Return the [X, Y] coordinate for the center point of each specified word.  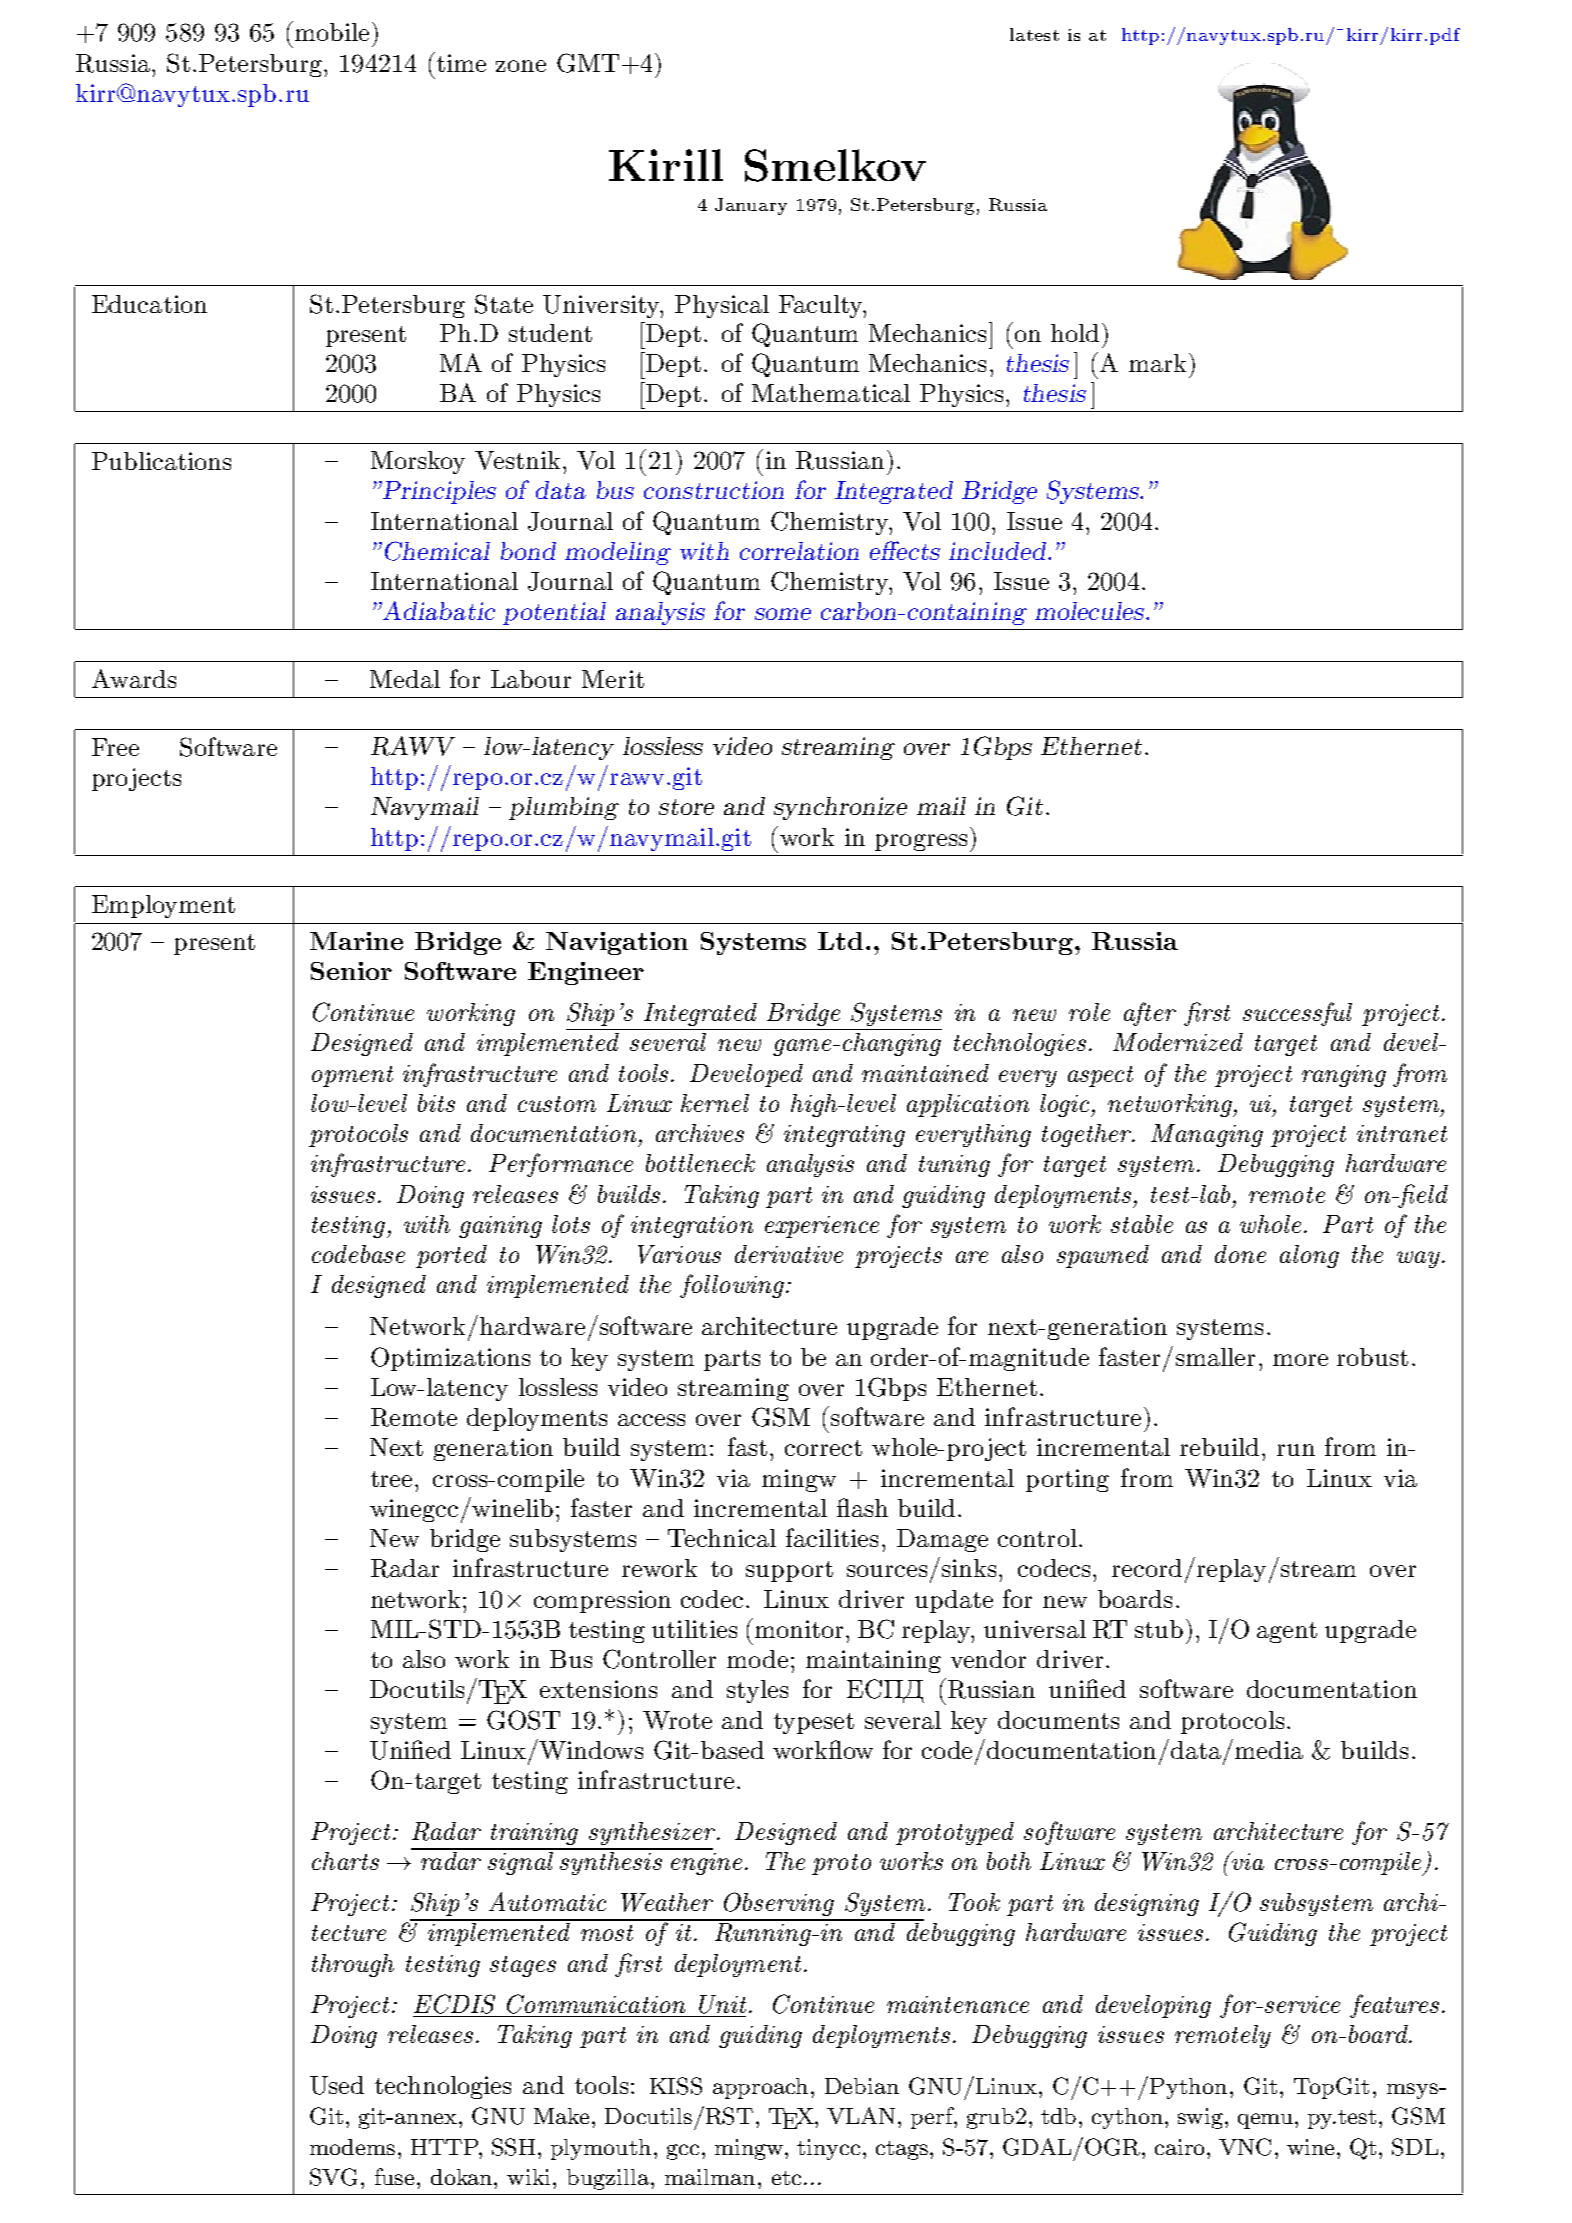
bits [436, 1103]
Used [337, 2085]
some [783, 614]
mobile [330, 31]
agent [1287, 1632]
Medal [405, 679]
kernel [715, 1103]
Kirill [666, 165]
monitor [797, 1628]
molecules [1091, 611]
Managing [1207, 1135]
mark [1157, 363]
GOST [523, 1720]
